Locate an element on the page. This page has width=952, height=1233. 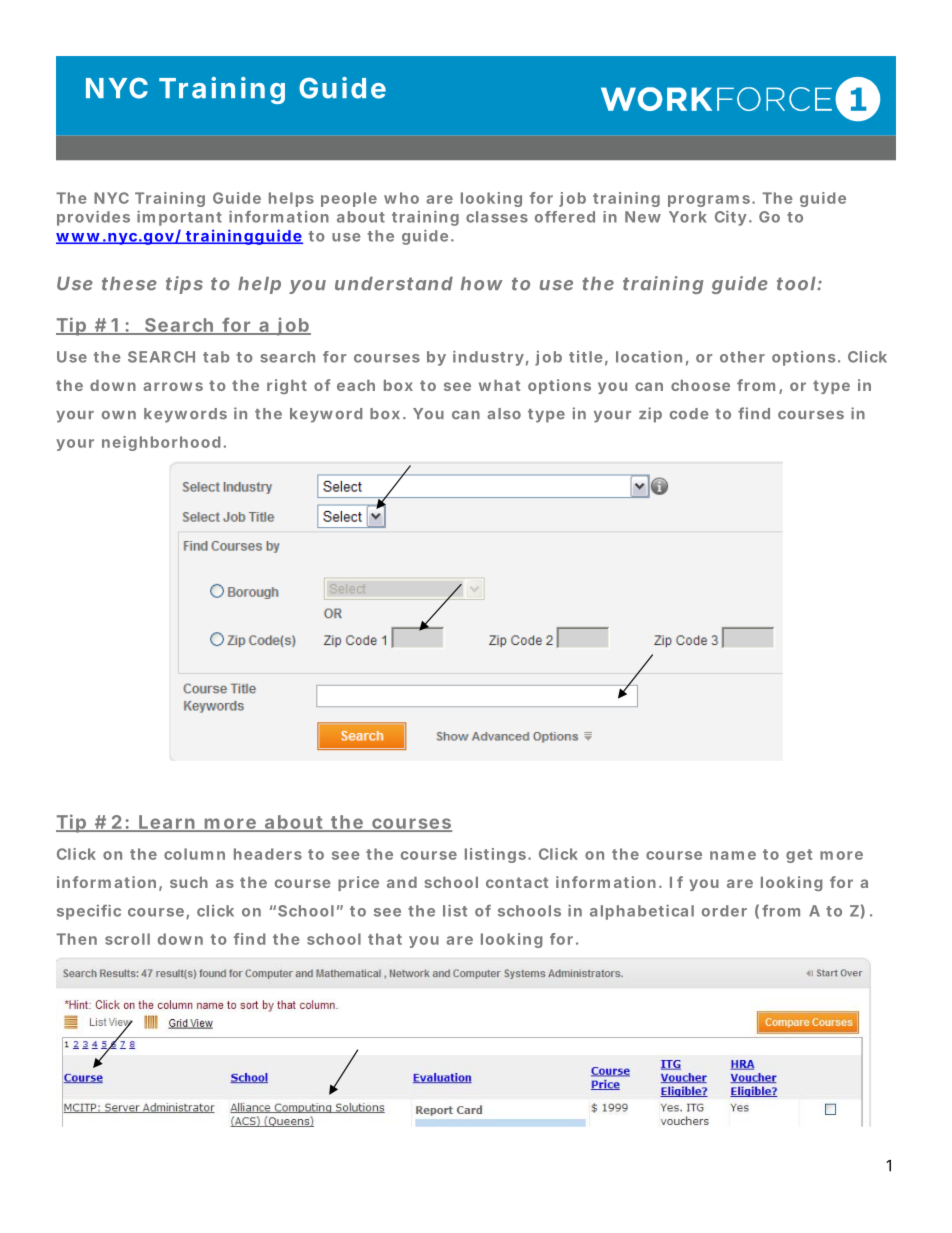
order is located at coordinates (724, 911).
